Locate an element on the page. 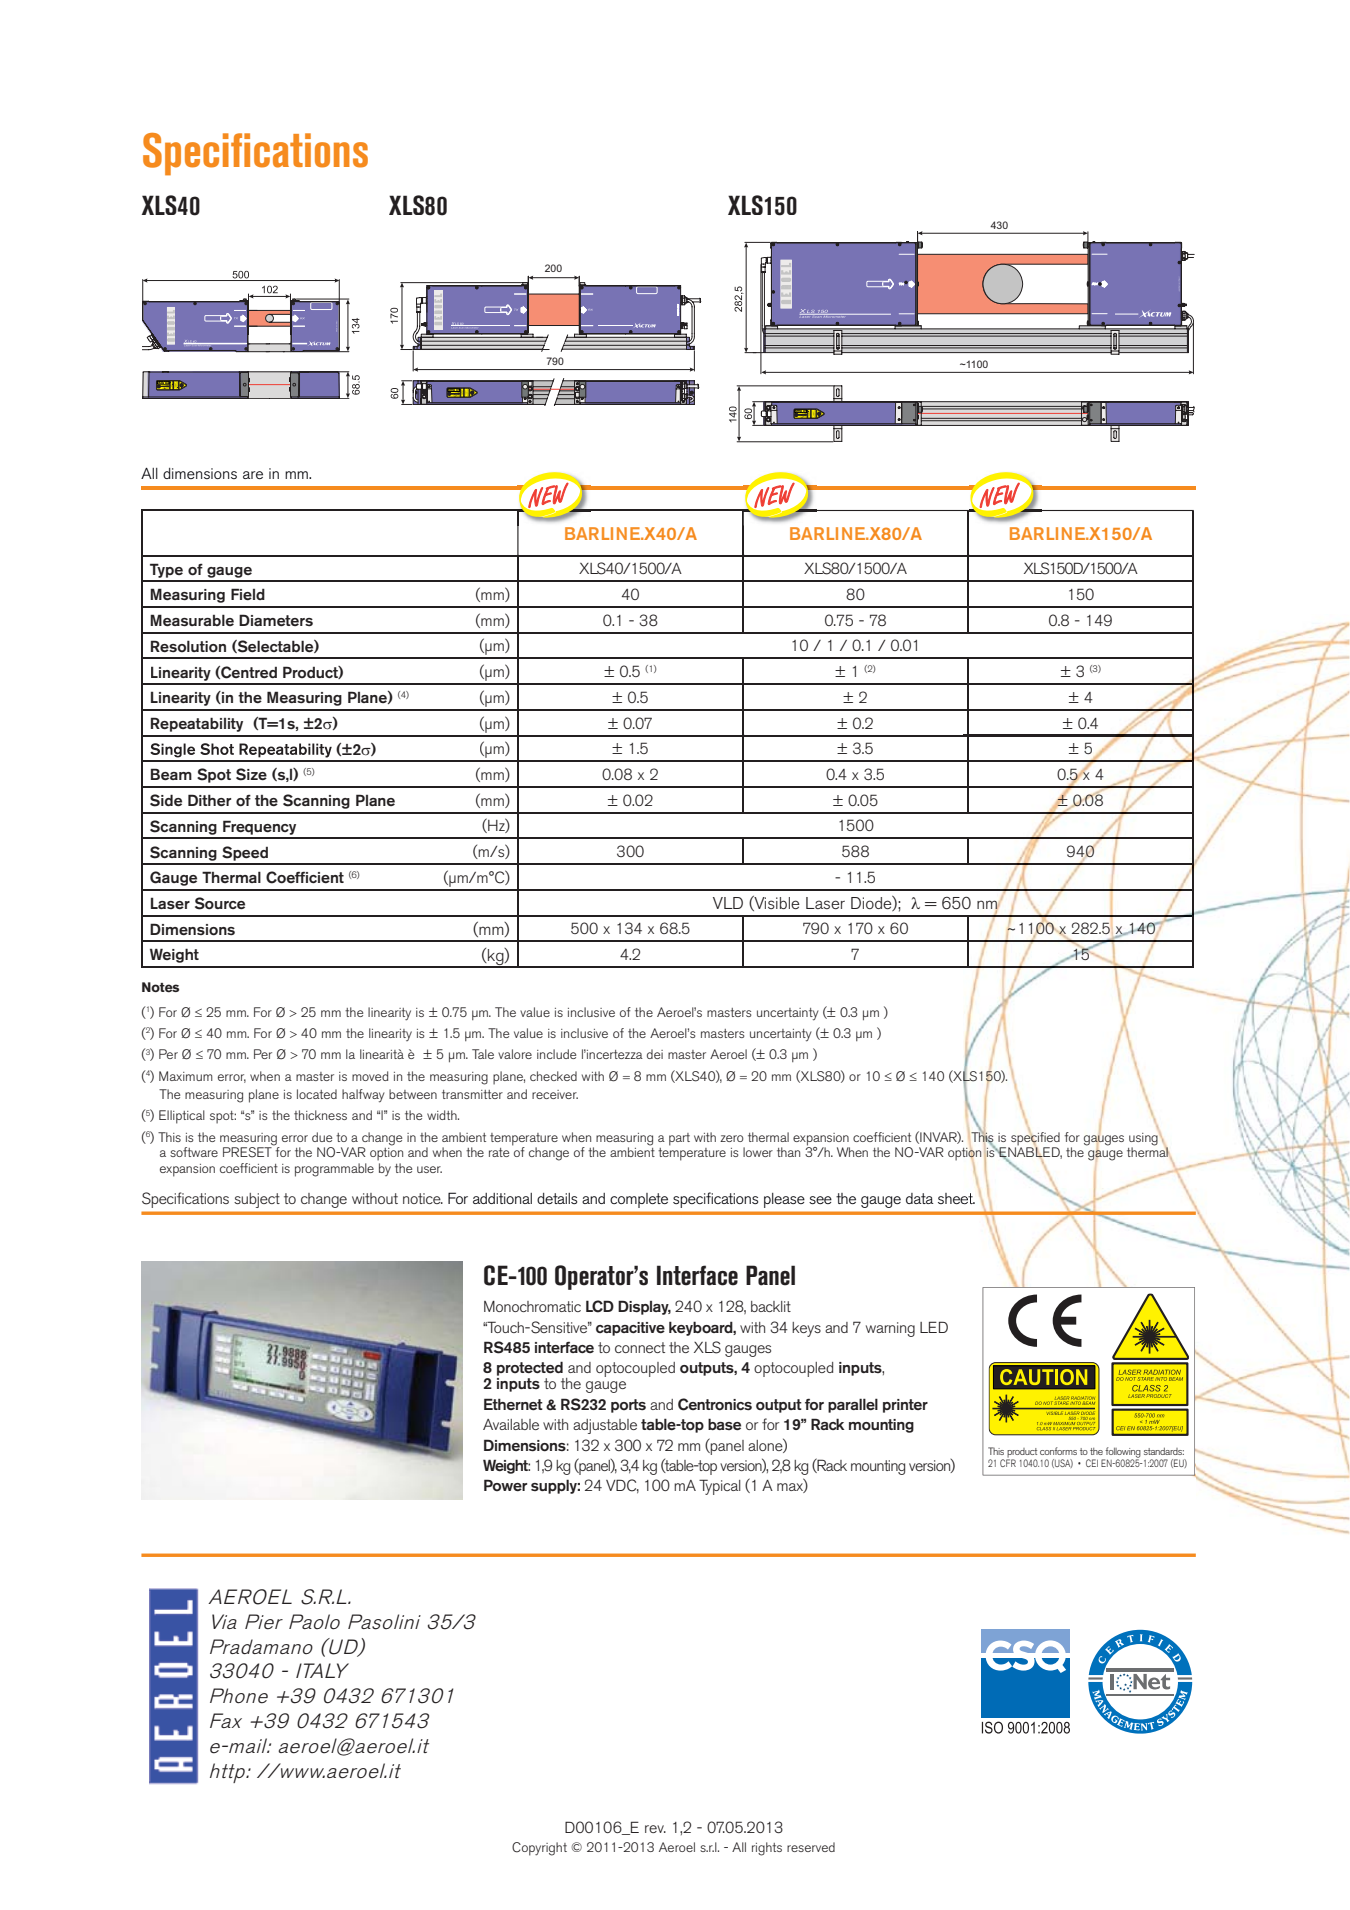 The image size is (1350, 1910). Field is located at coordinates (248, 594).
